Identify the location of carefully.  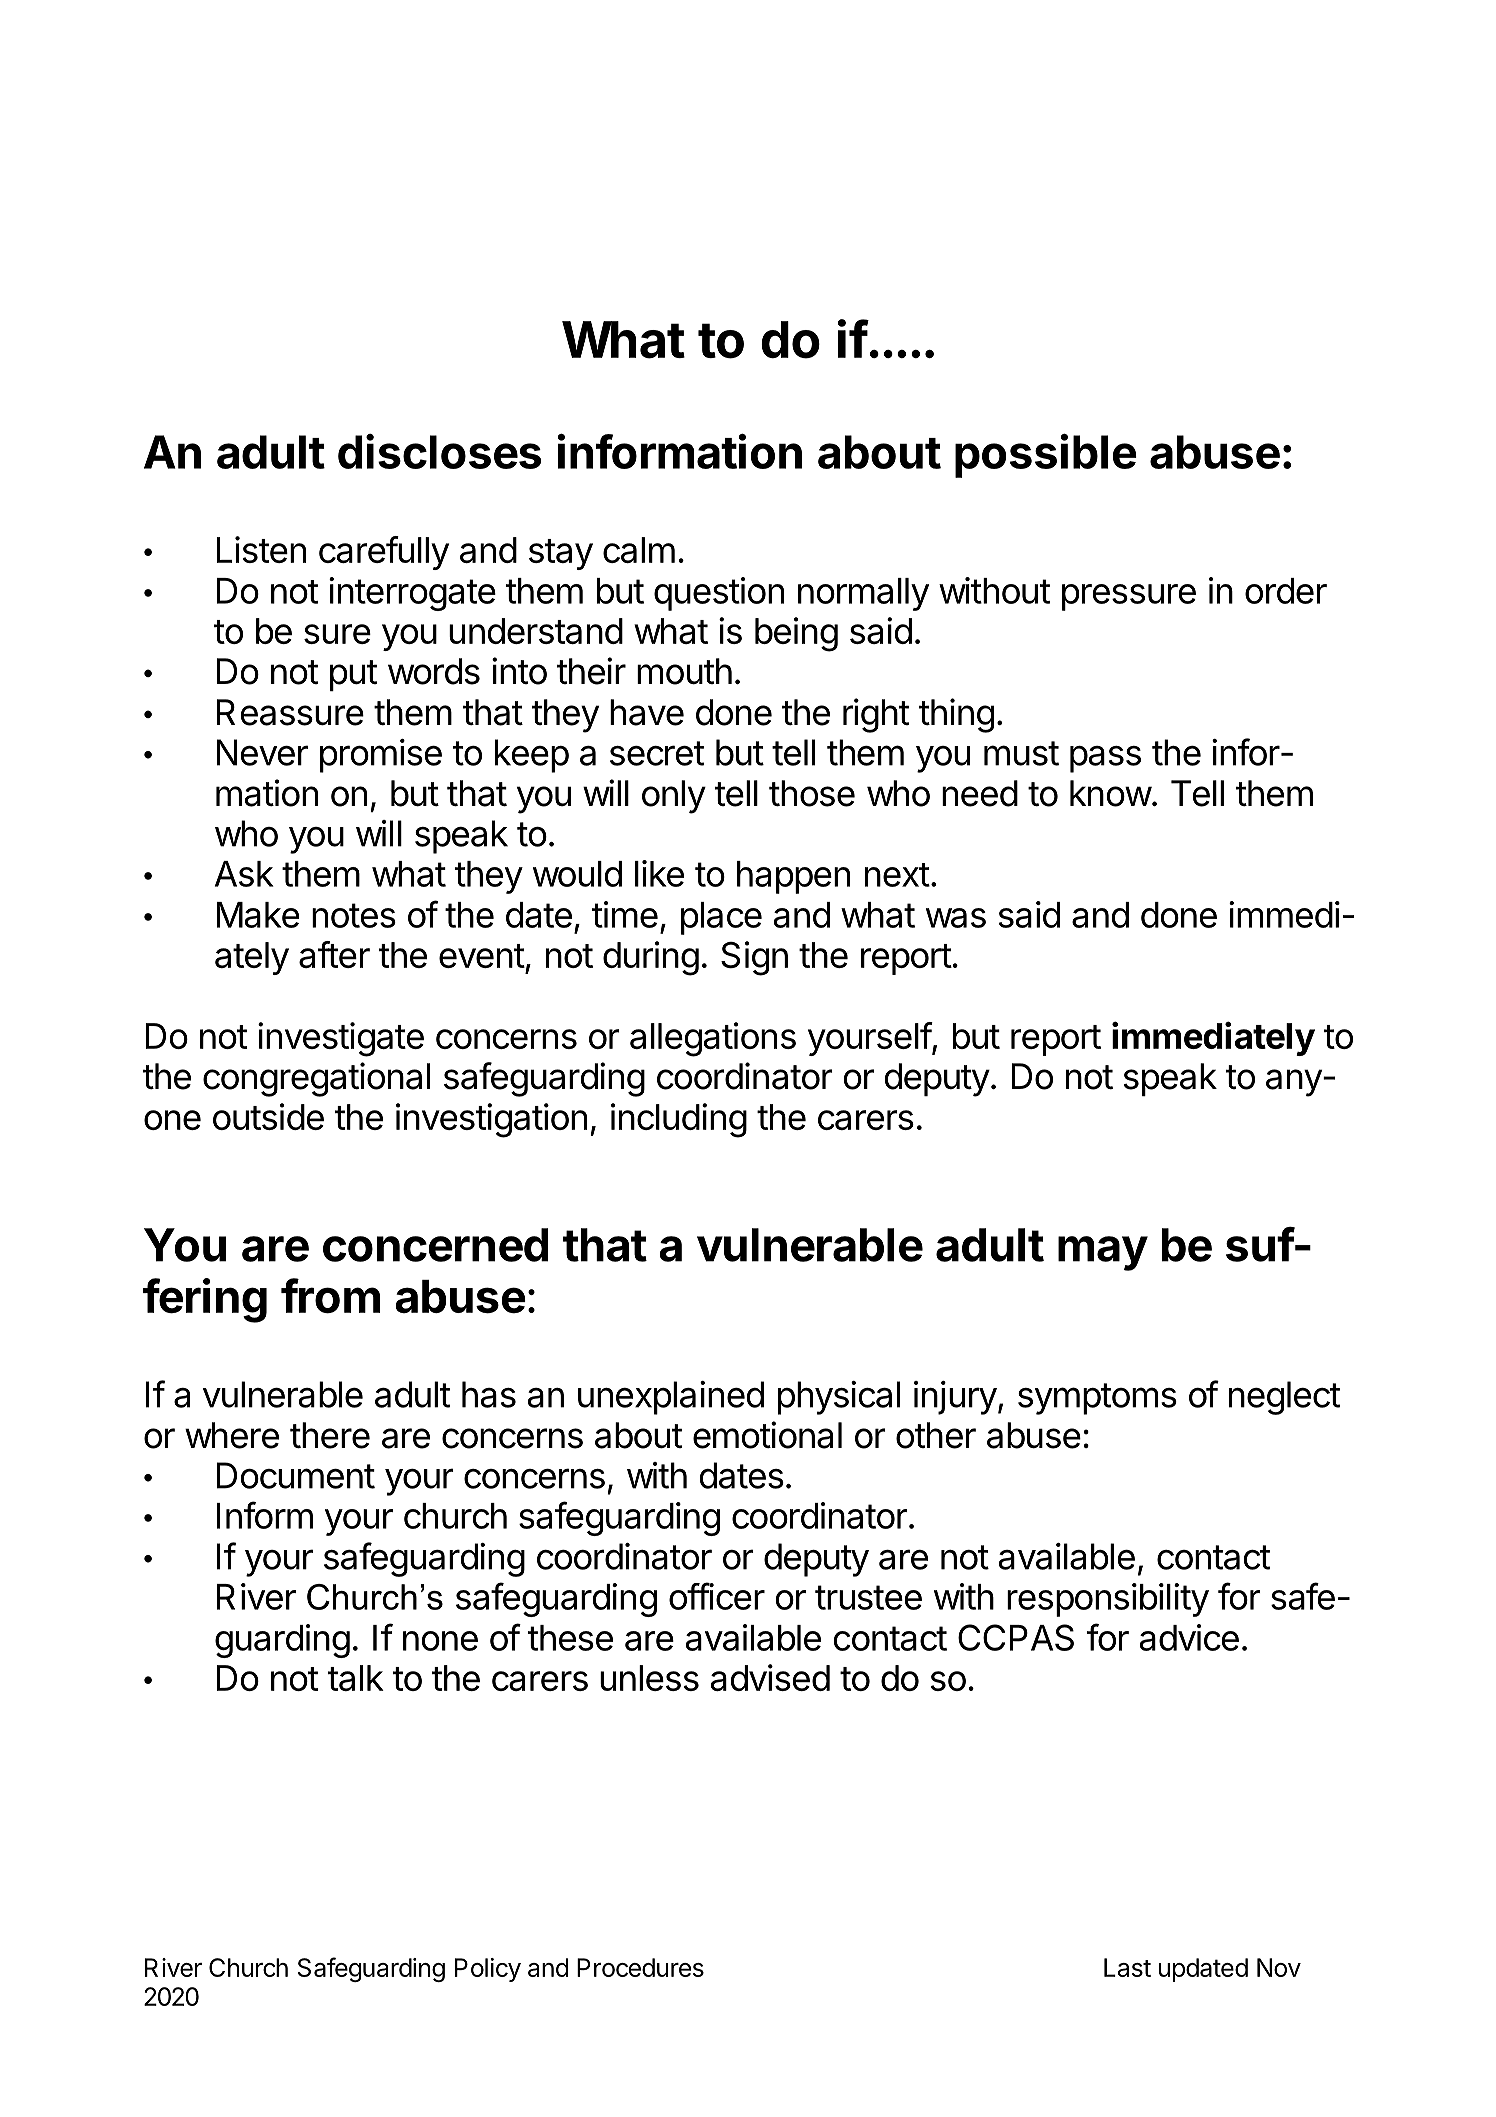
(384, 553).
